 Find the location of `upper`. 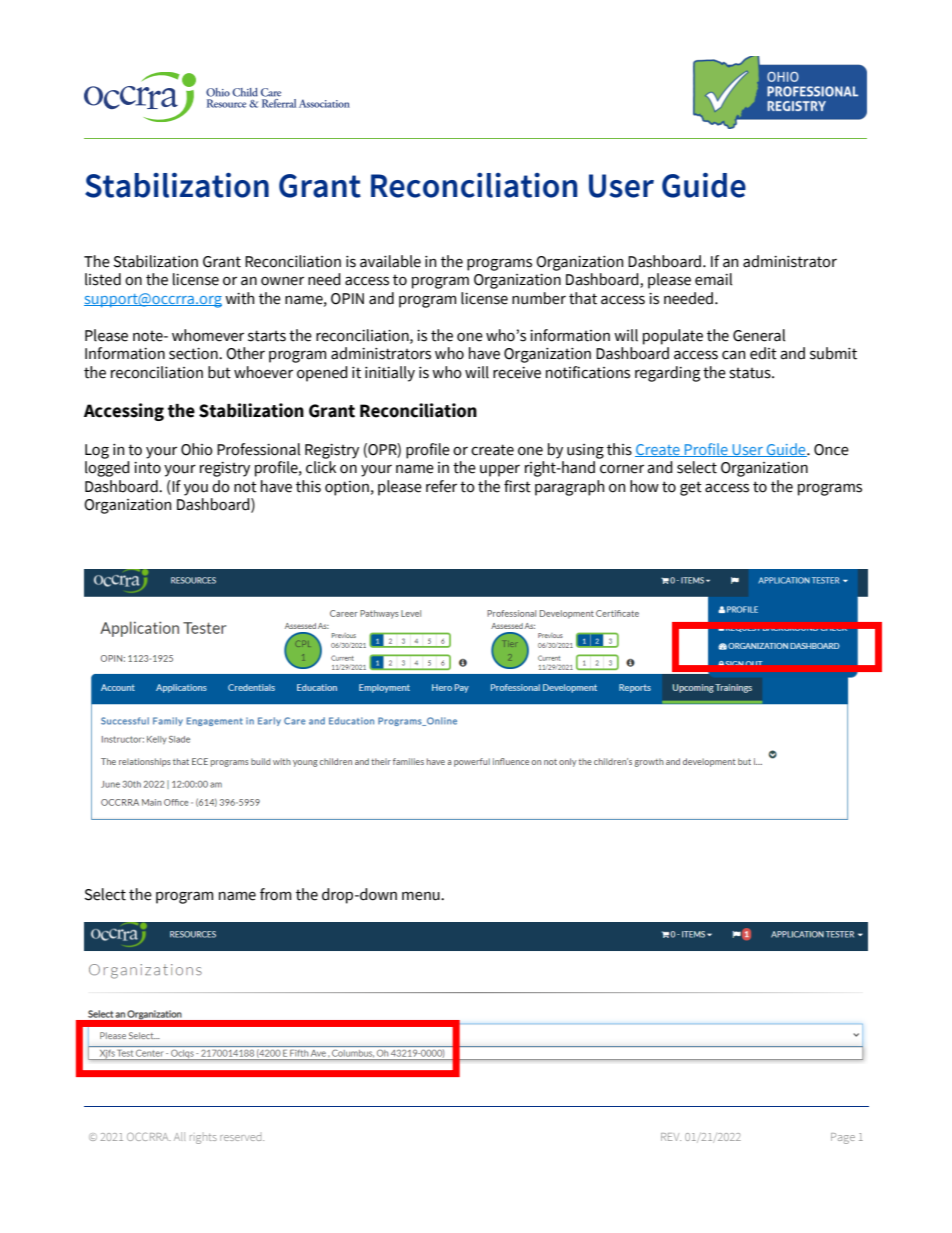

upper is located at coordinates (500, 470).
